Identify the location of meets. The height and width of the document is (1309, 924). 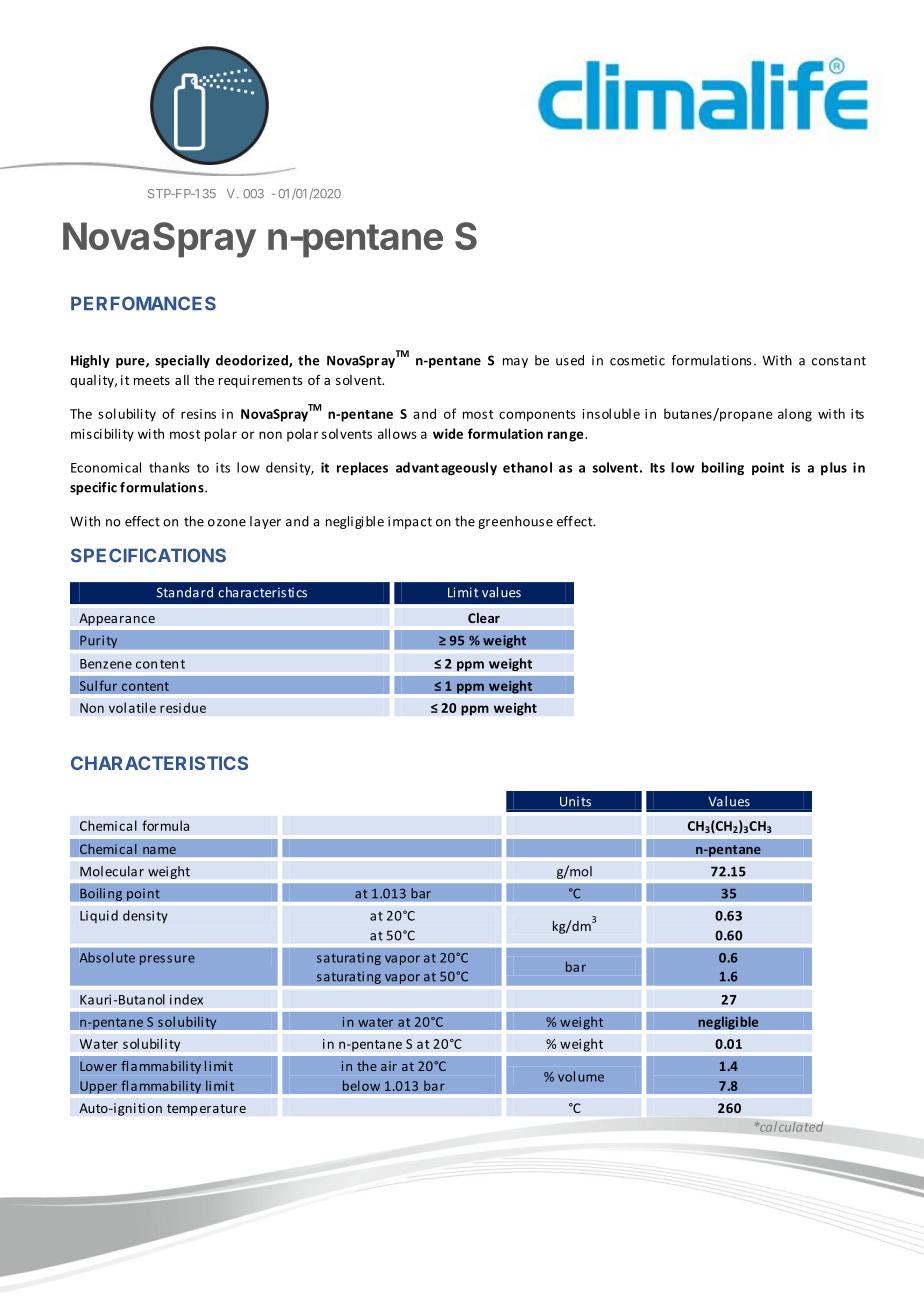
(152, 380).
